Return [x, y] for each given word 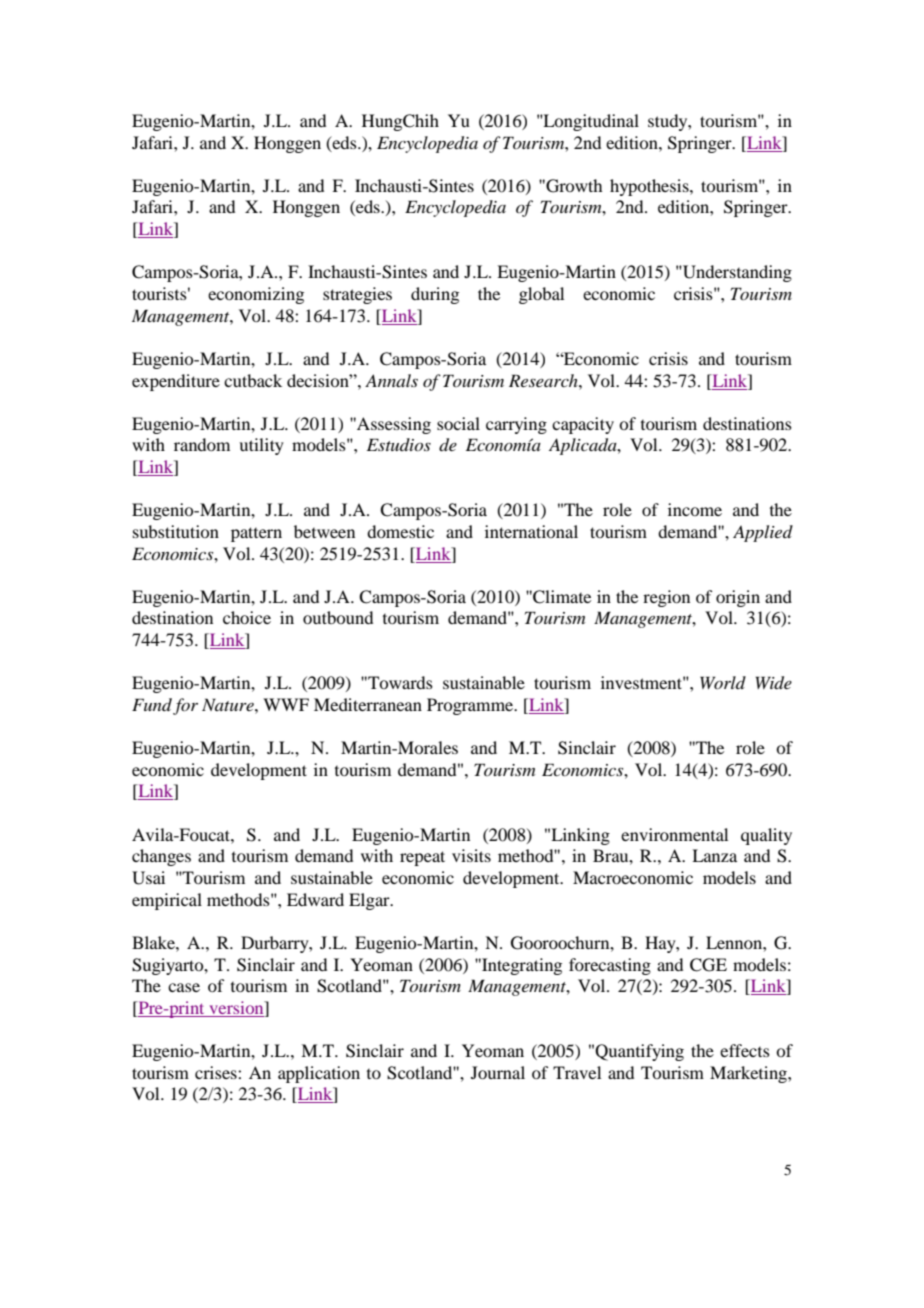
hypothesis [650, 187]
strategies [357, 295]
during [435, 295]
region [666, 598]
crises [217, 1072]
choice [247, 617]
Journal [498, 1072]
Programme [471, 706]
